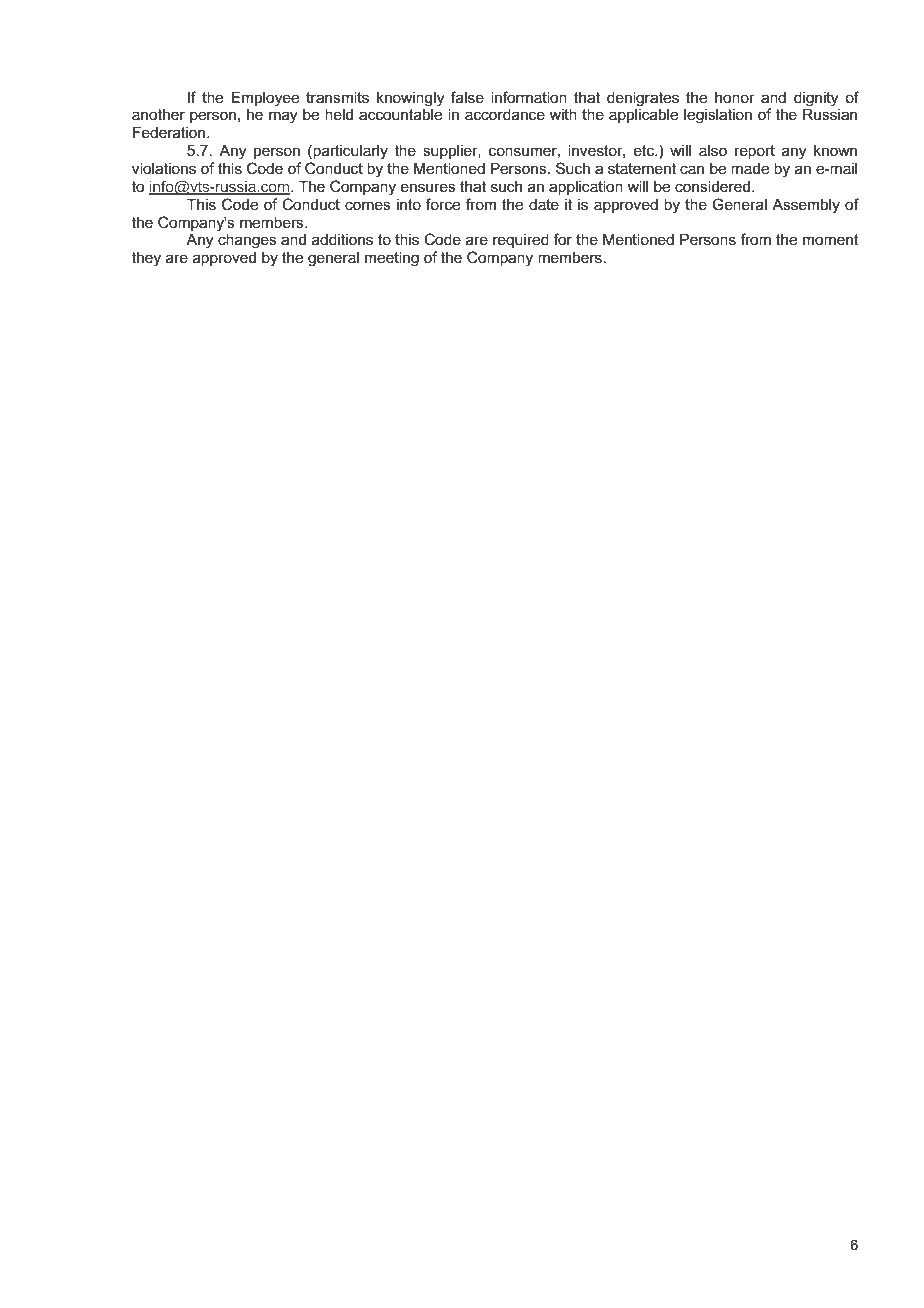 This document has width=924, height=1308. What do you see at coordinates (712, 186) in the document?
I see `considered` at bounding box center [712, 186].
